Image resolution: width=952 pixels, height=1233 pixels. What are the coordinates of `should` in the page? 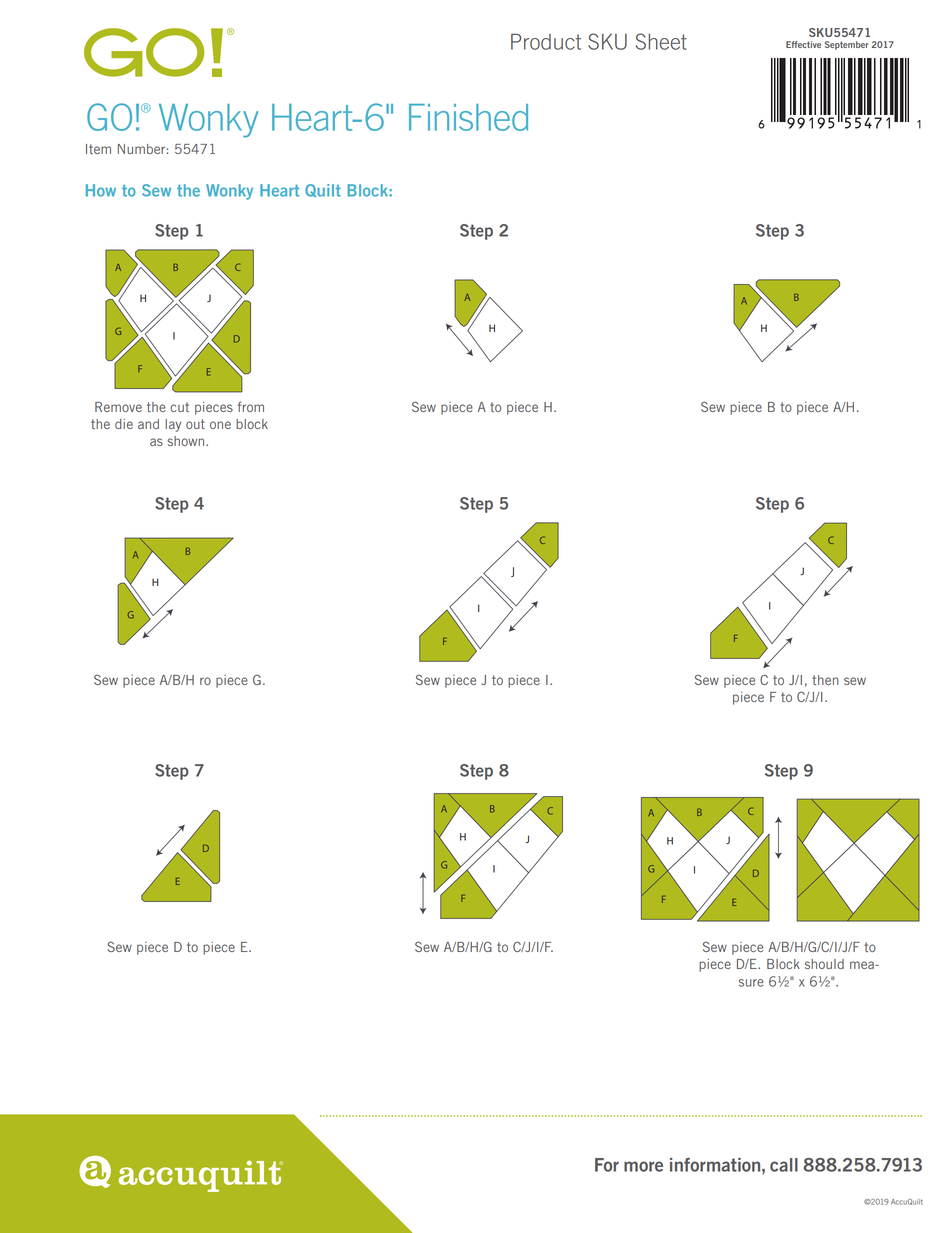 It's located at (824, 964).
